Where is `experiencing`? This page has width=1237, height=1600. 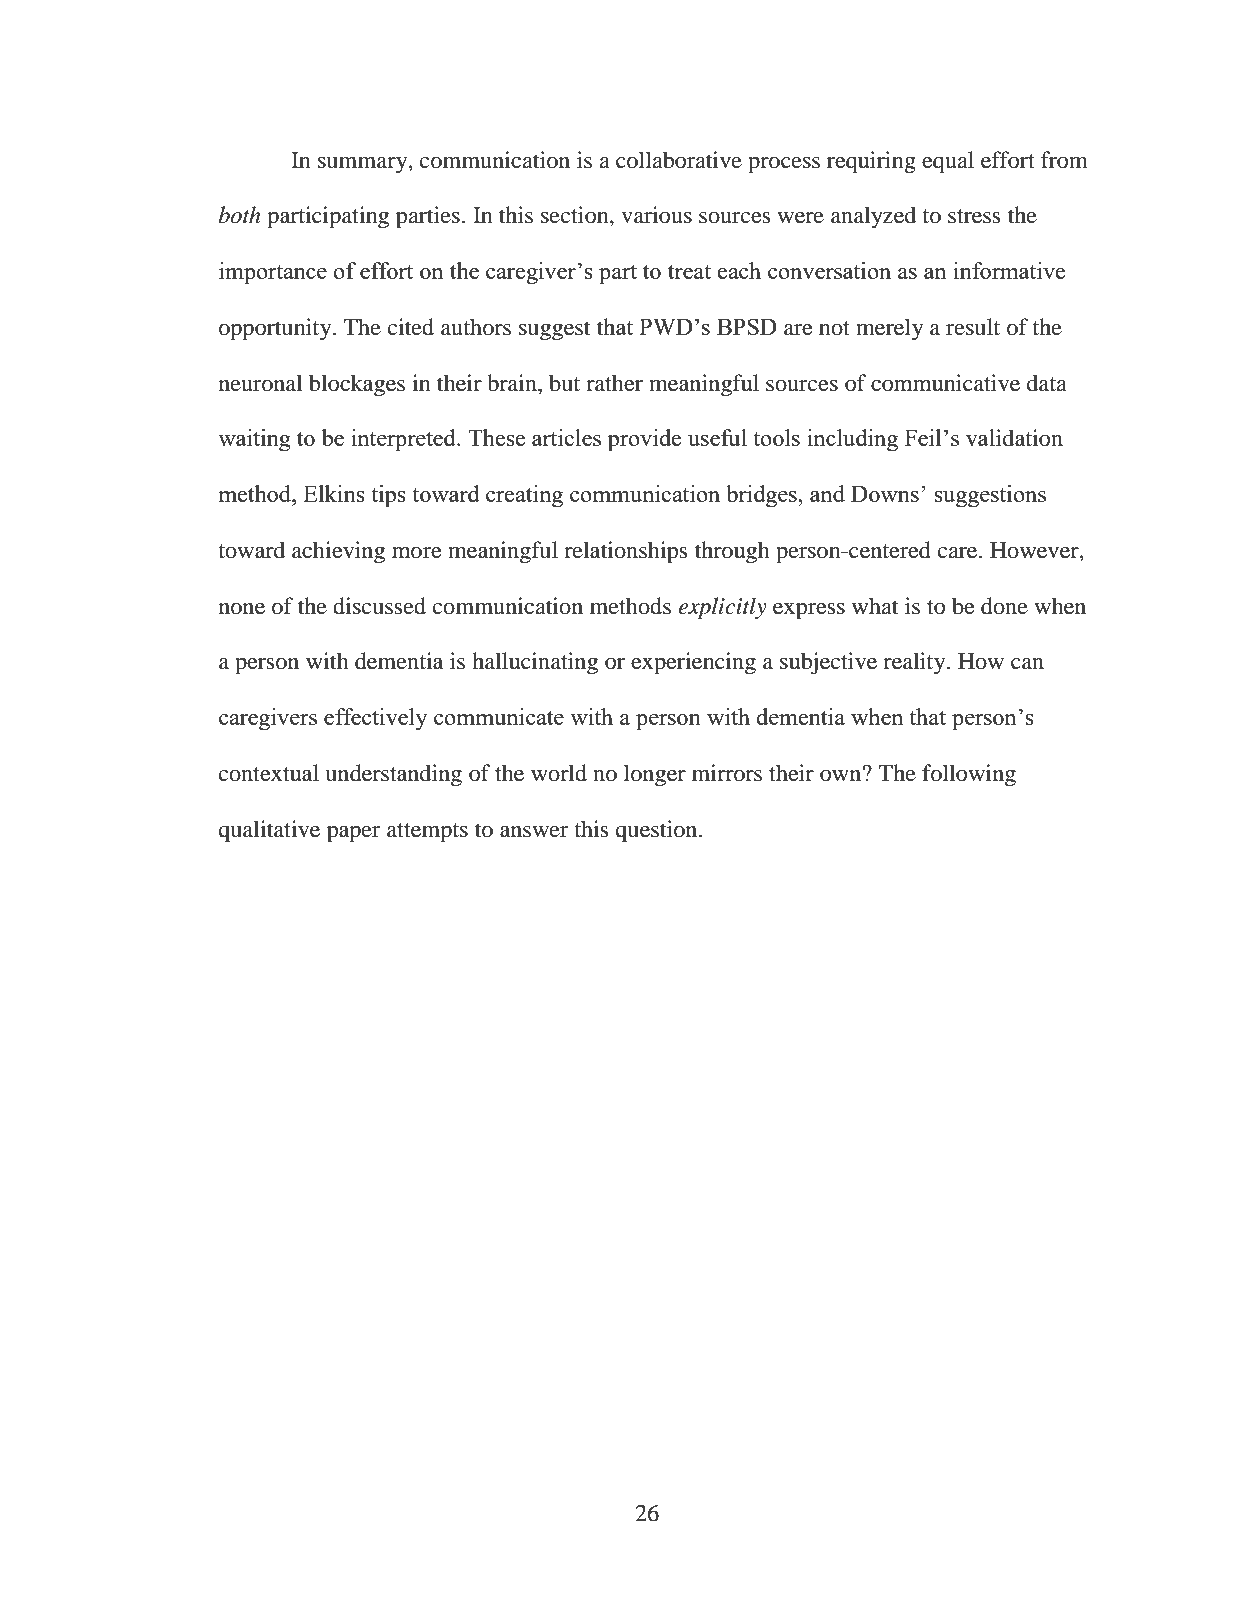 experiencing is located at coordinates (693, 663).
